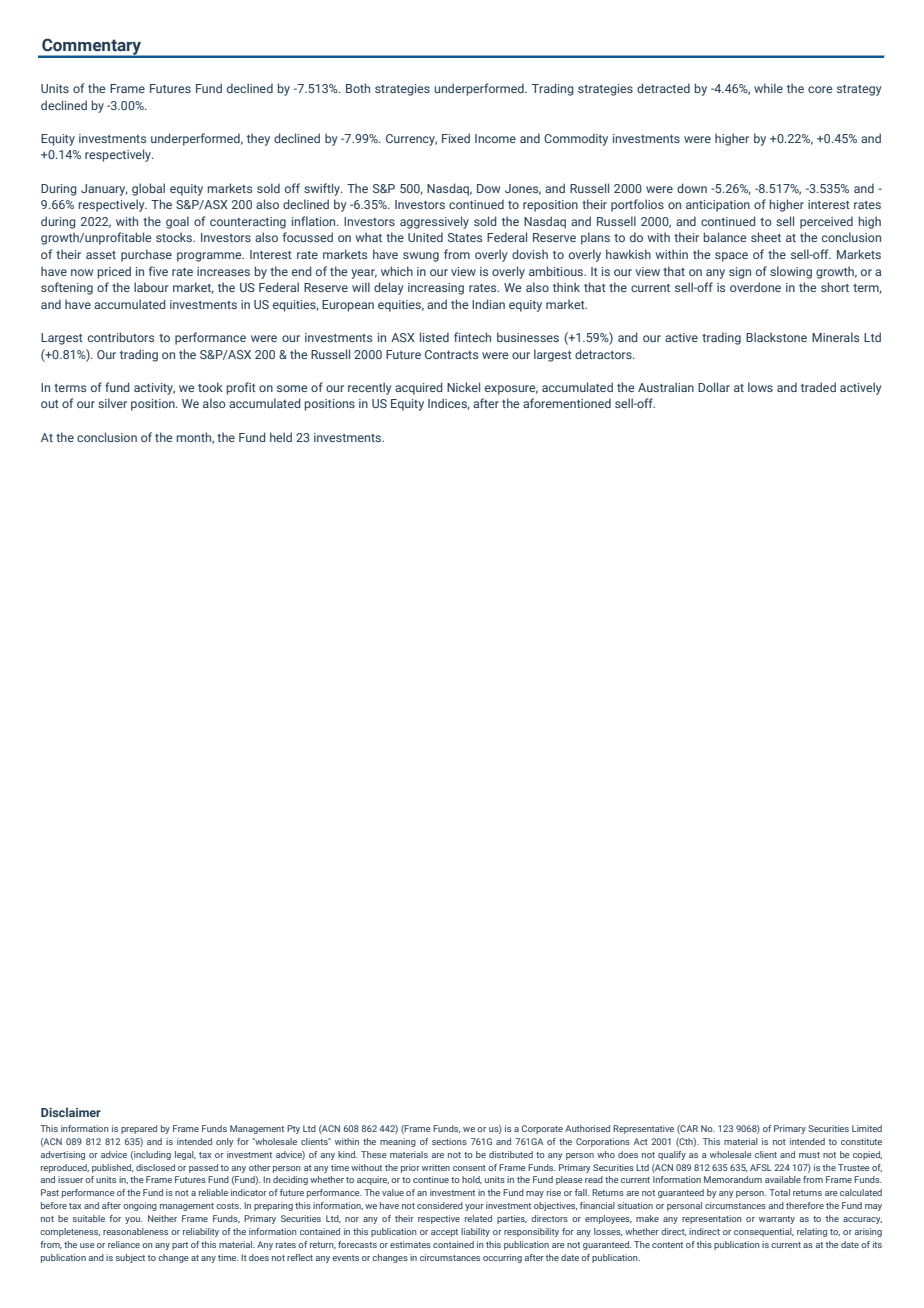 This screenshot has width=924, height=1308. I want to click on Commentary, so click(92, 47).
